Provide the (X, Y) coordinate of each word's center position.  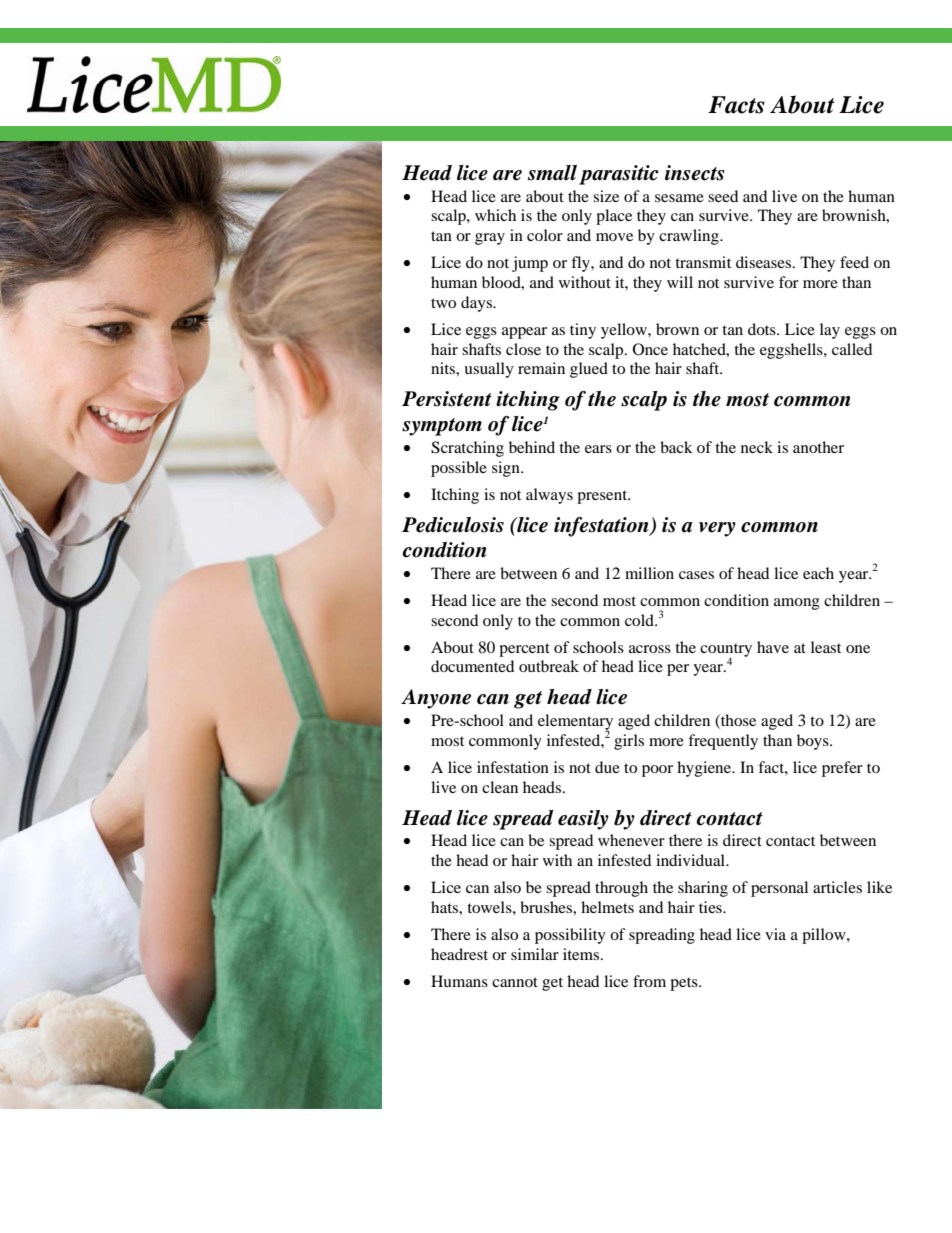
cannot (515, 982)
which (495, 215)
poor (657, 771)
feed (854, 262)
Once (650, 349)
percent (524, 650)
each (818, 573)
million (649, 573)
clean (500, 787)
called (852, 349)
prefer (842, 769)
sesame (679, 198)
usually (489, 370)
